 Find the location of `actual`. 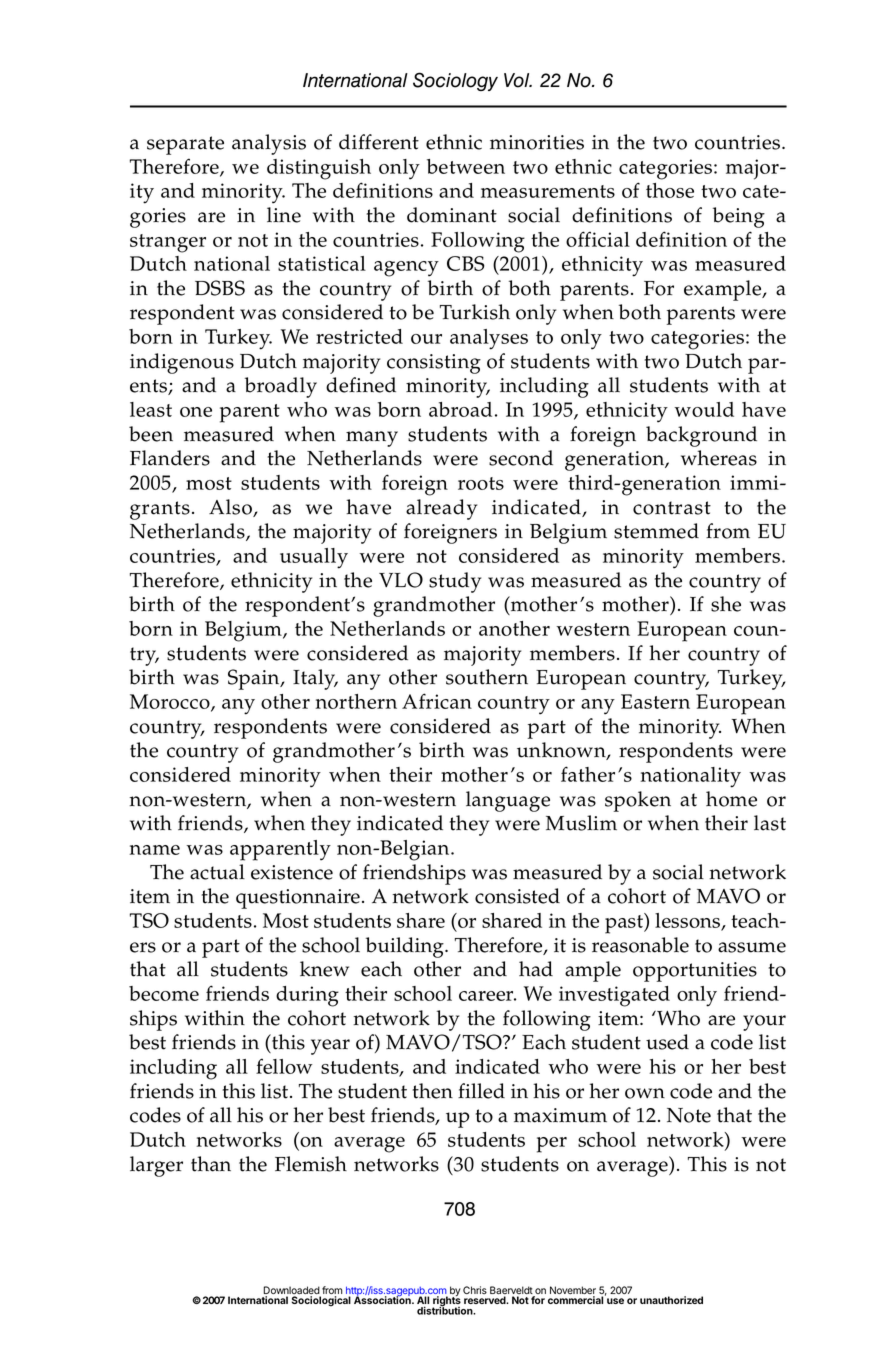

actual is located at coordinates (217, 872).
